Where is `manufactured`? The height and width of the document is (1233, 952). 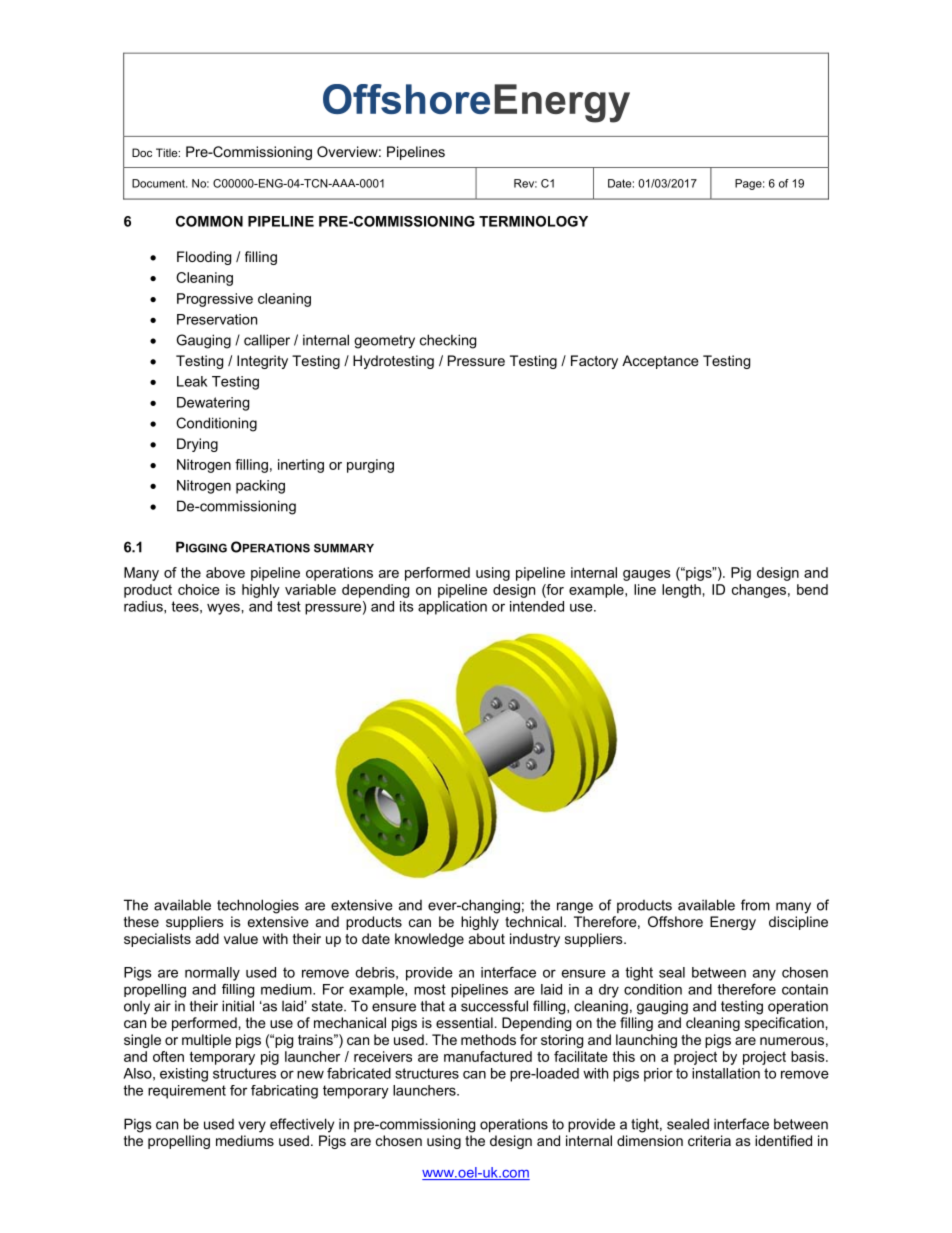 manufactured is located at coordinates (488, 1056).
